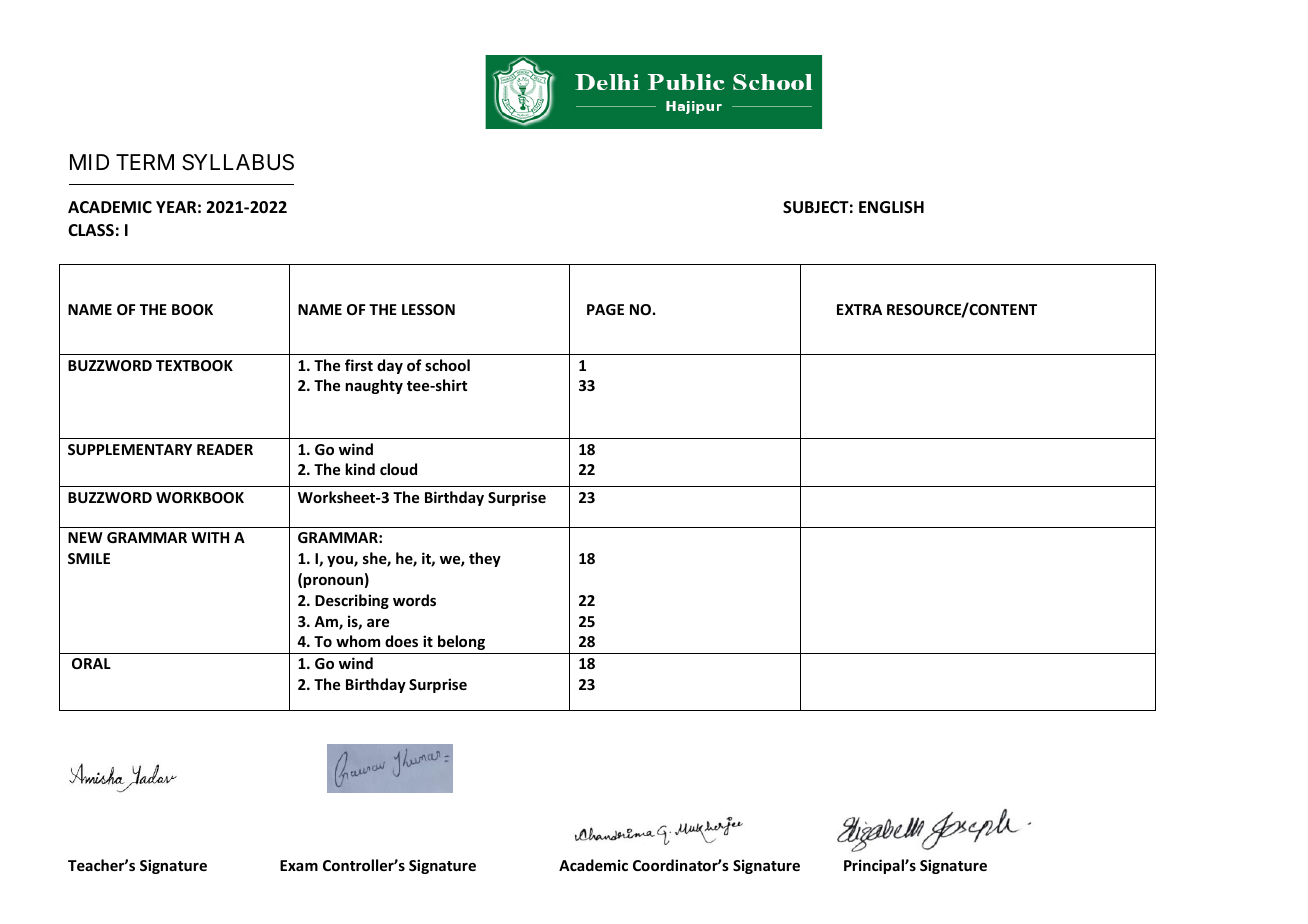 This page has width=1308, height=924. Describe the element at coordinates (485, 559) in the page. I see `they` at that location.
